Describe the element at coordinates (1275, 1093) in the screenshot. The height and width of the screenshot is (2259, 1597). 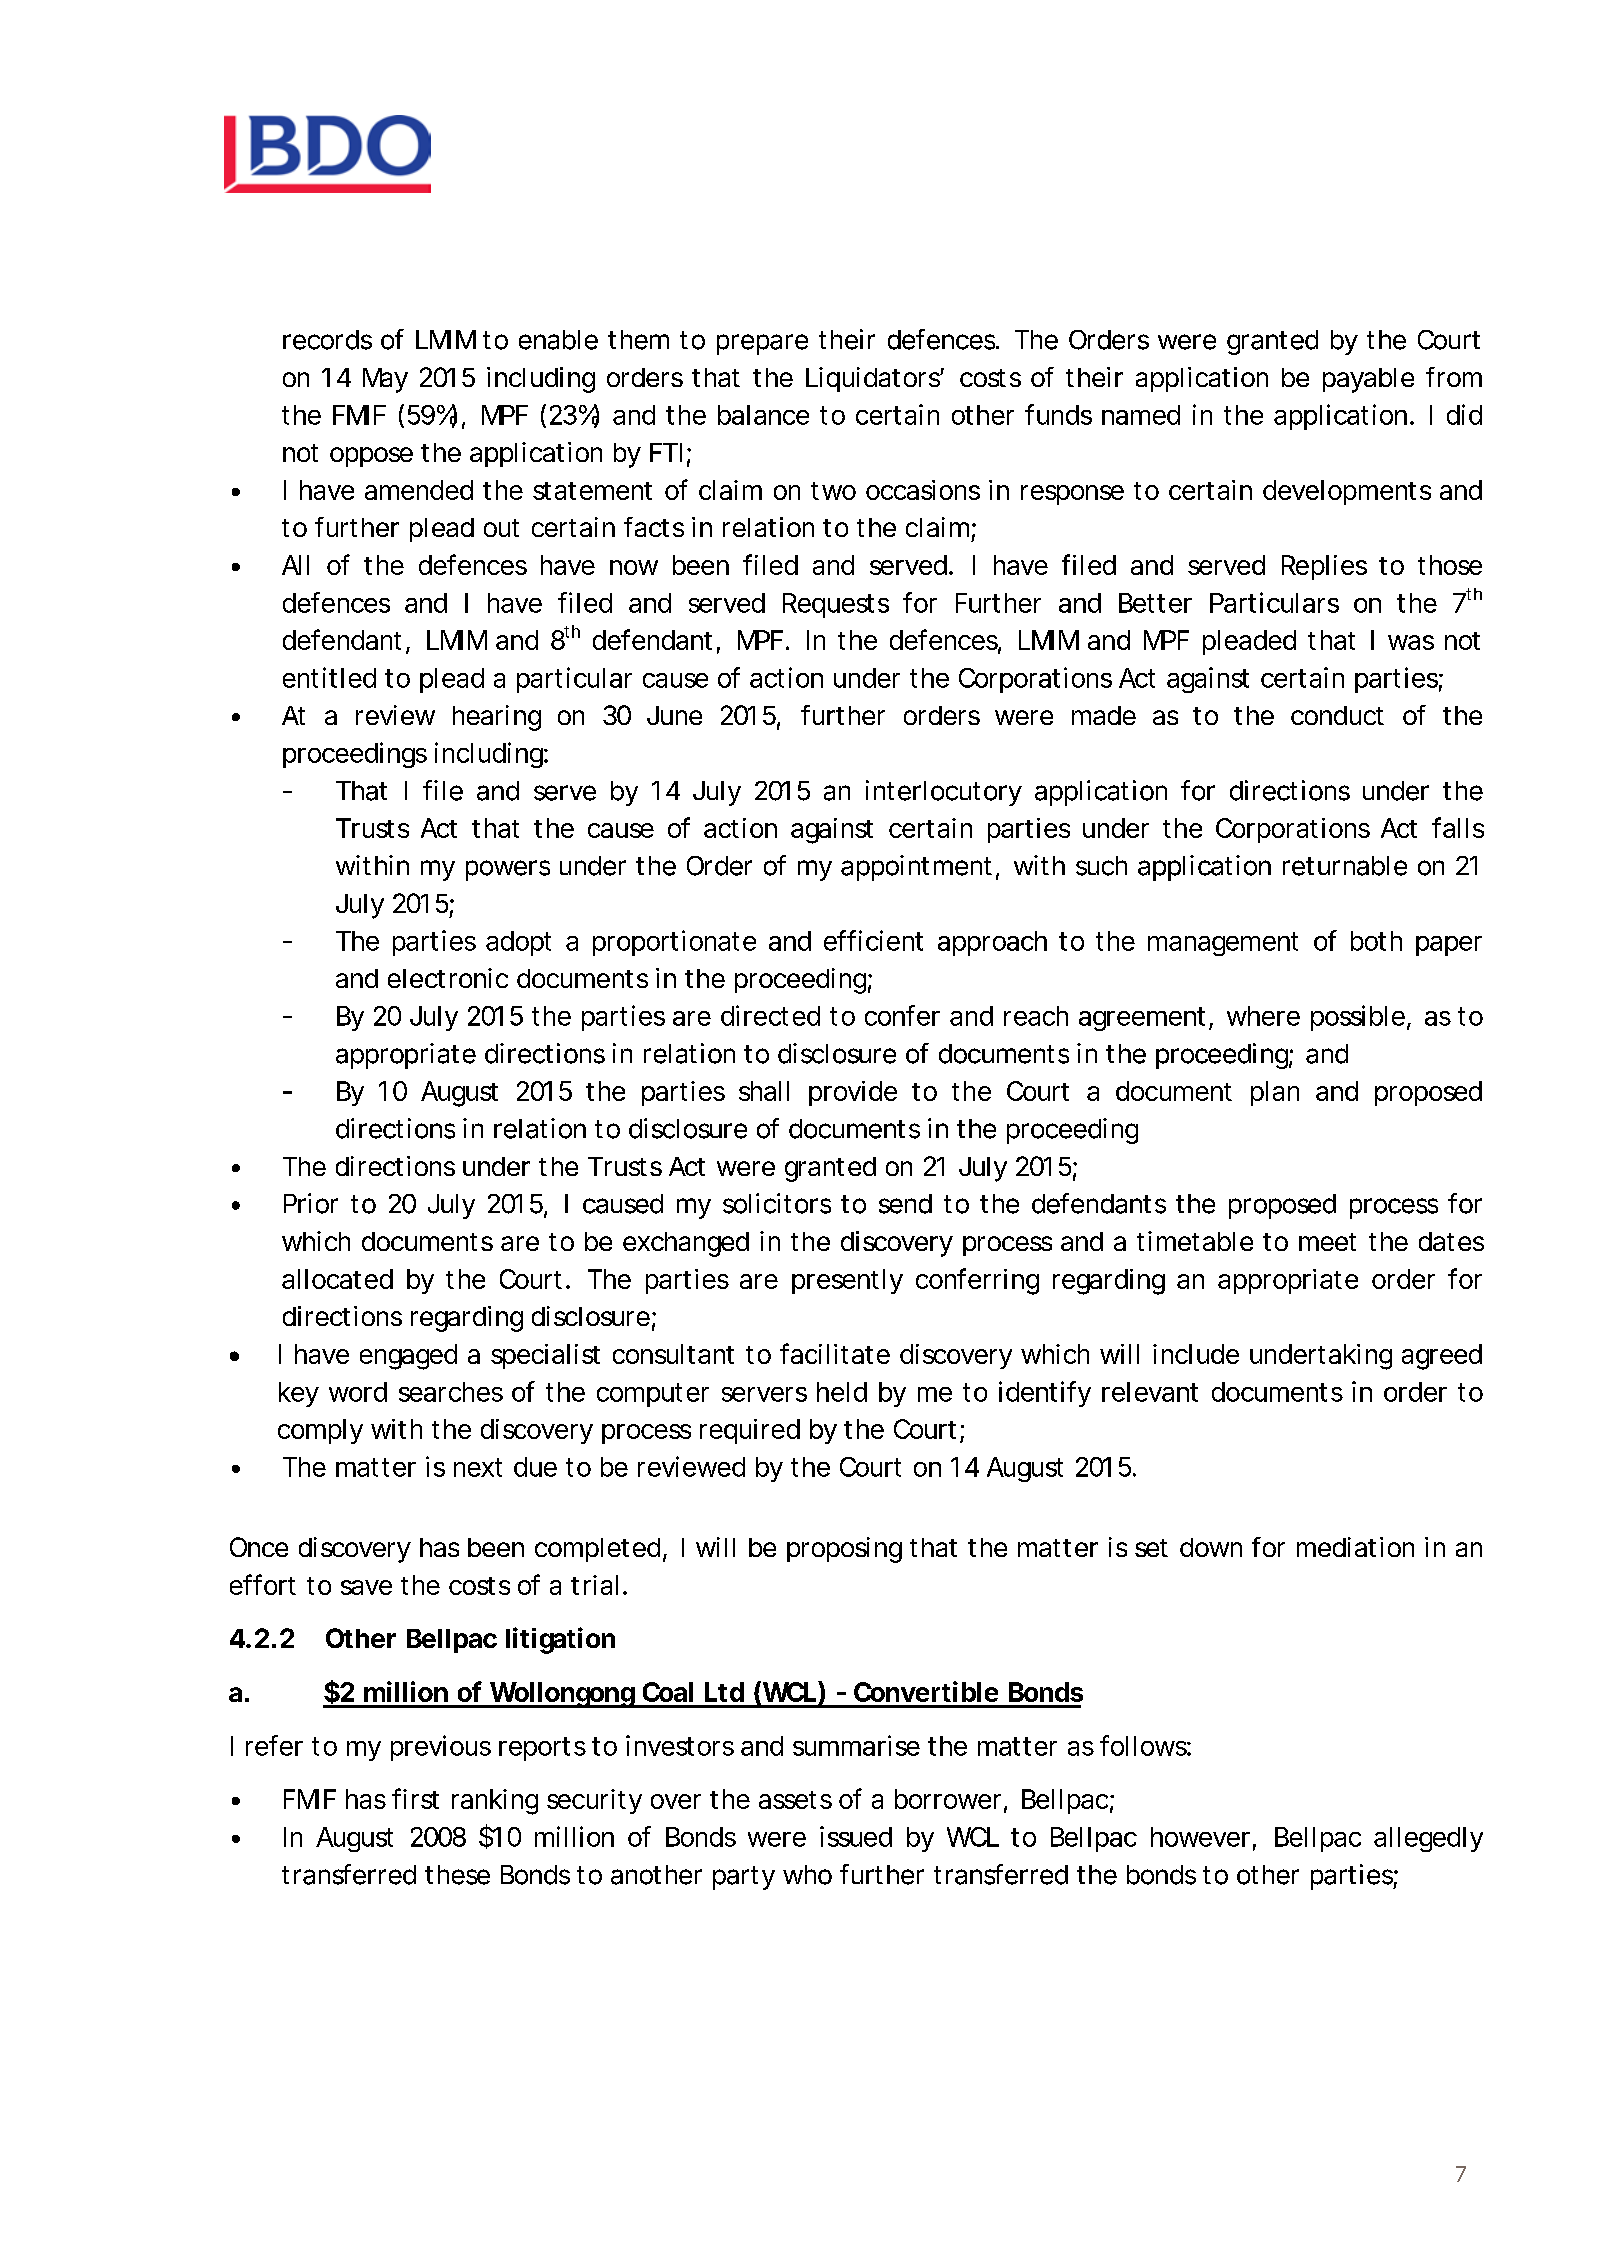
I see `plan` at that location.
